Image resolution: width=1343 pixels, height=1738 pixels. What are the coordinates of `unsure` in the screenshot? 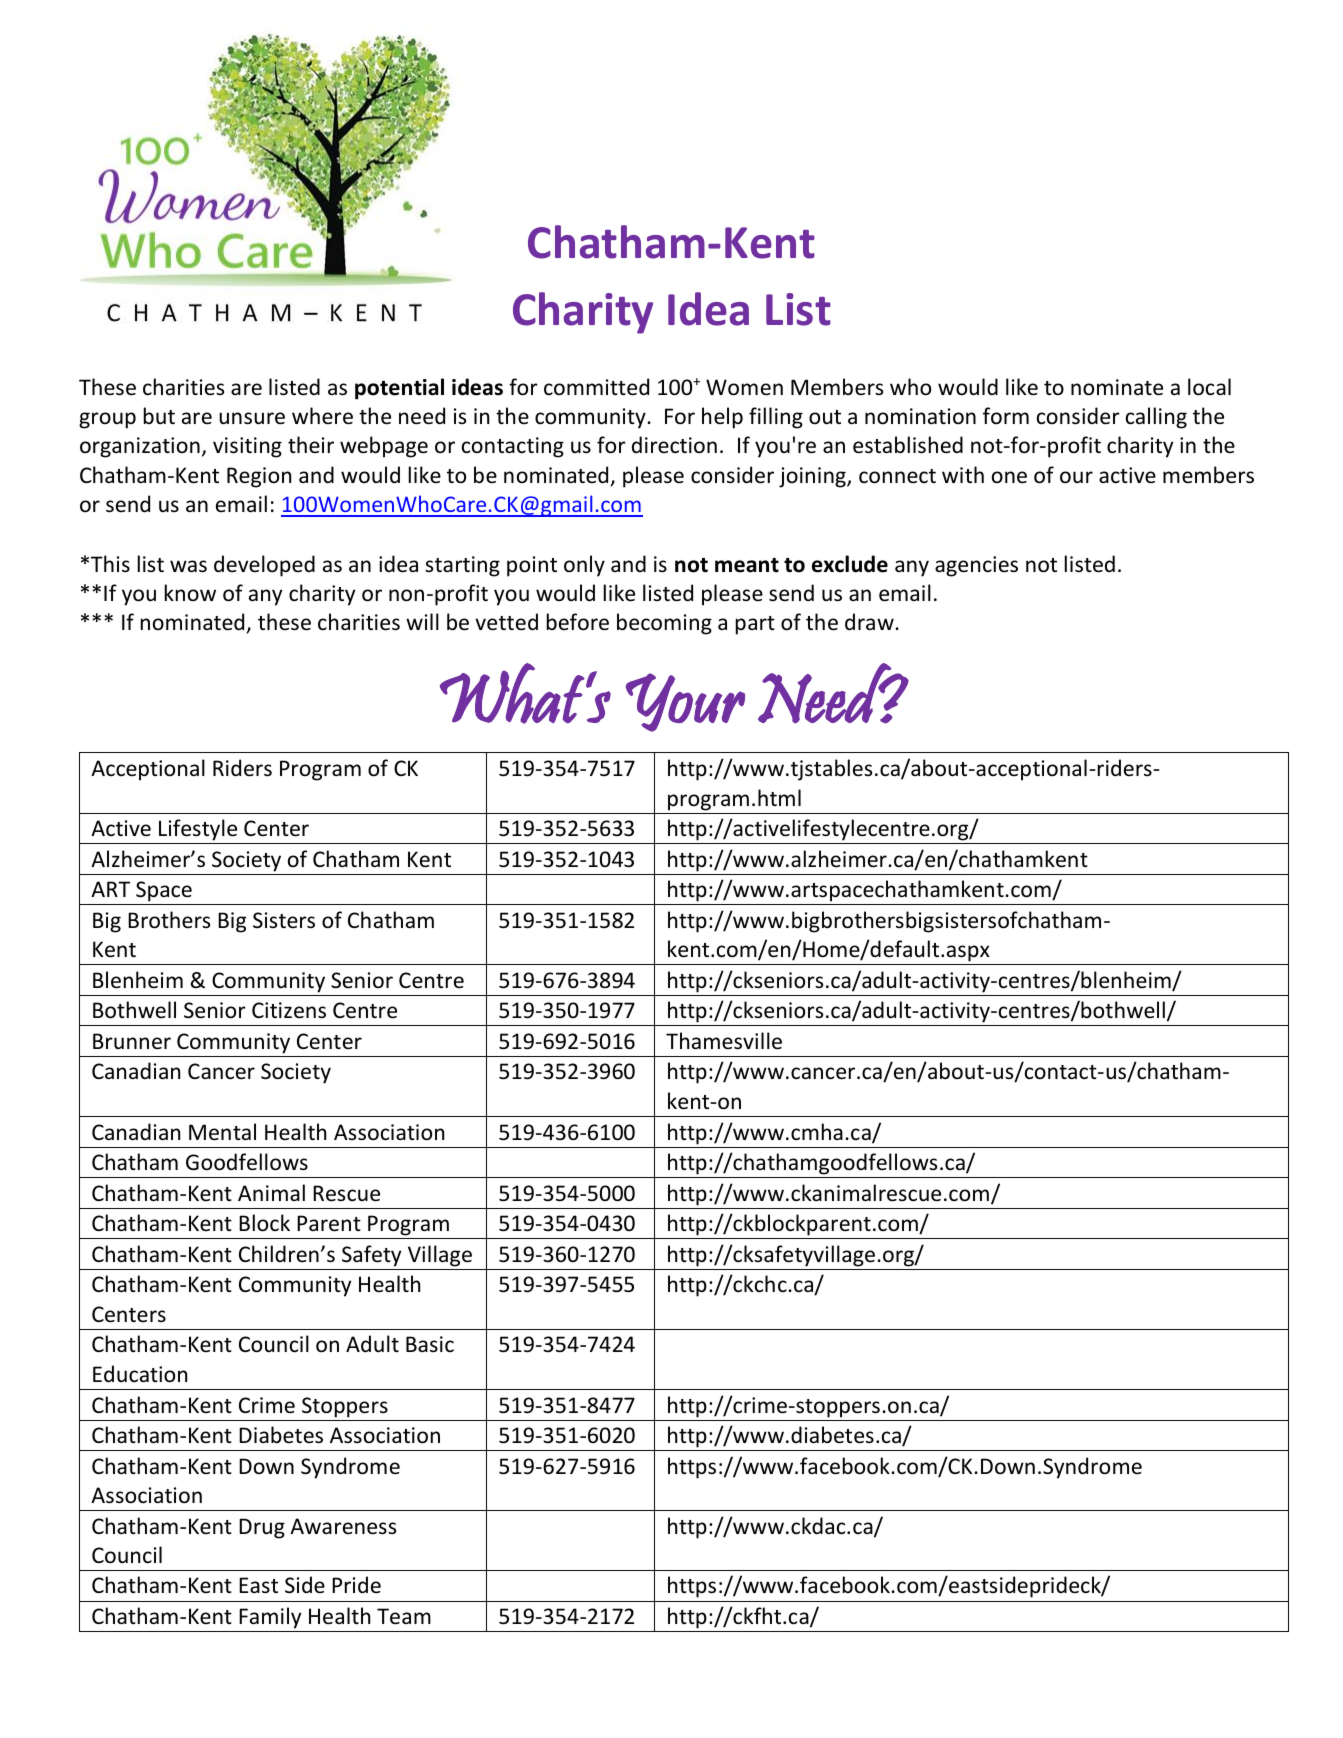 It's located at (252, 418).
